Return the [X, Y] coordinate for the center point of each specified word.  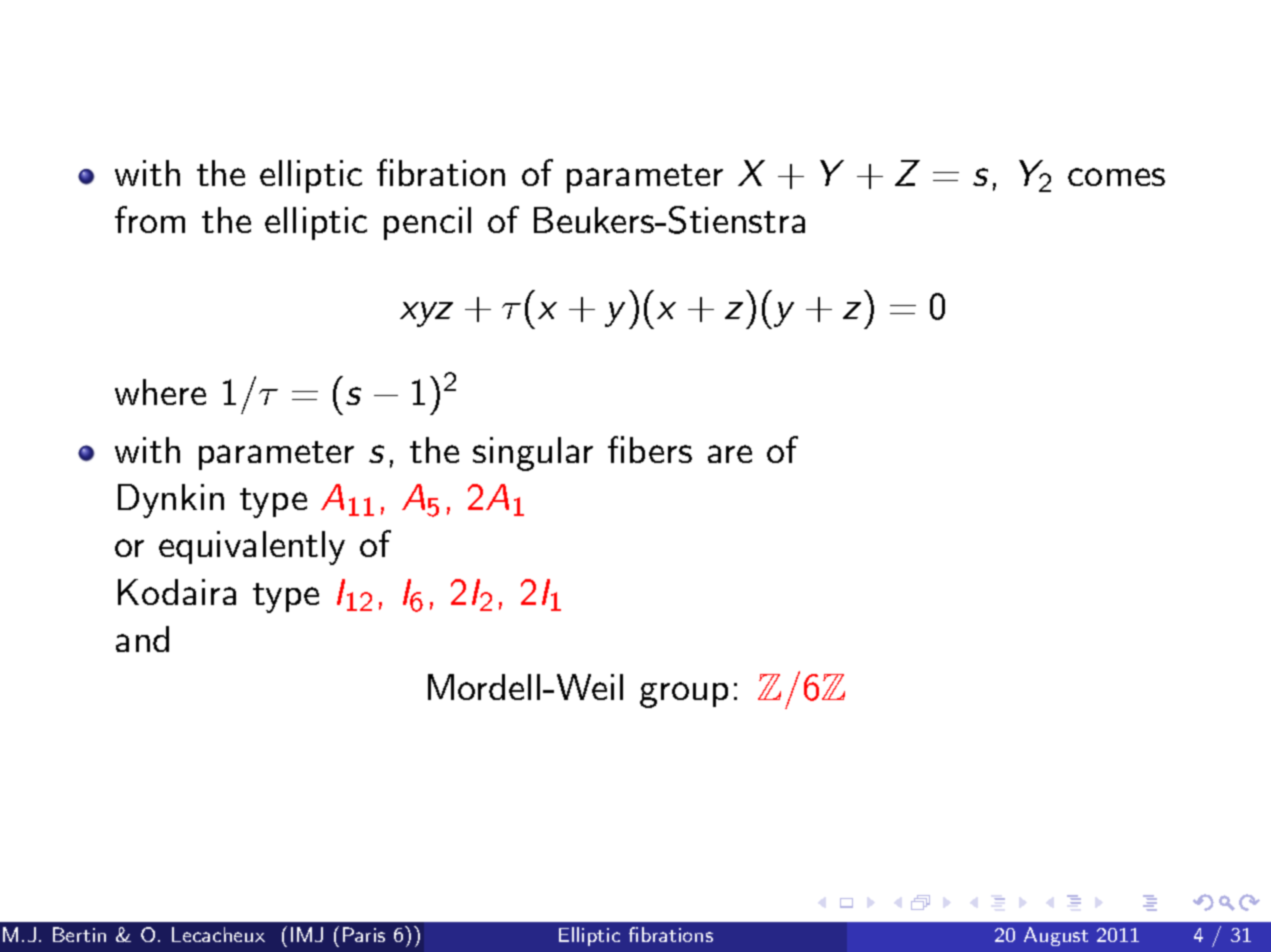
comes [1116, 177]
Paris [364, 934]
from [150, 219]
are [730, 454]
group [684, 695]
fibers [650, 449]
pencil [427, 223]
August [1056, 936]
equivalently [252, 548]
